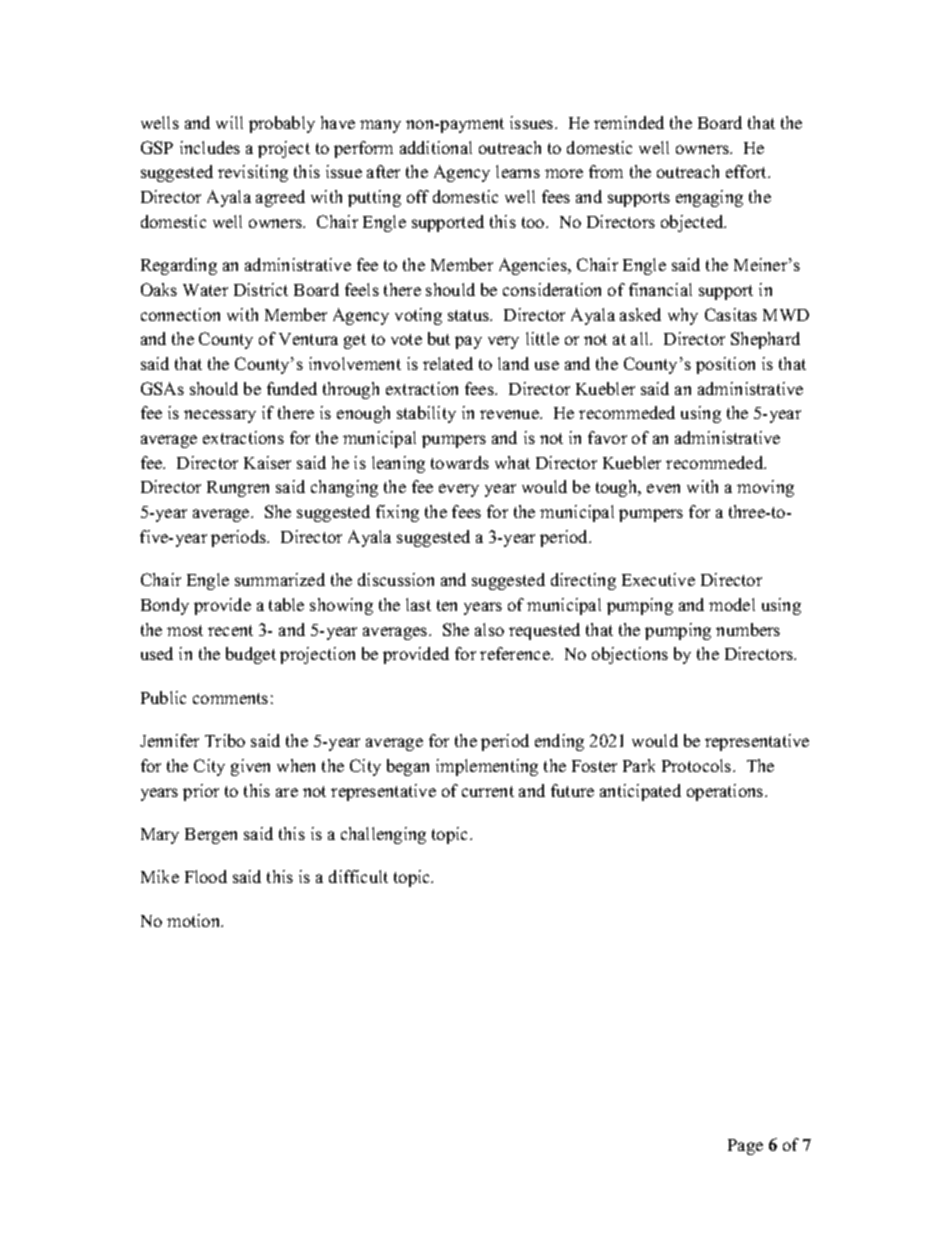 This screenshot has height=1233, width=952. Describe the element at coordinates (206, 876) in the screenshot. I see `Flood` at that location.
